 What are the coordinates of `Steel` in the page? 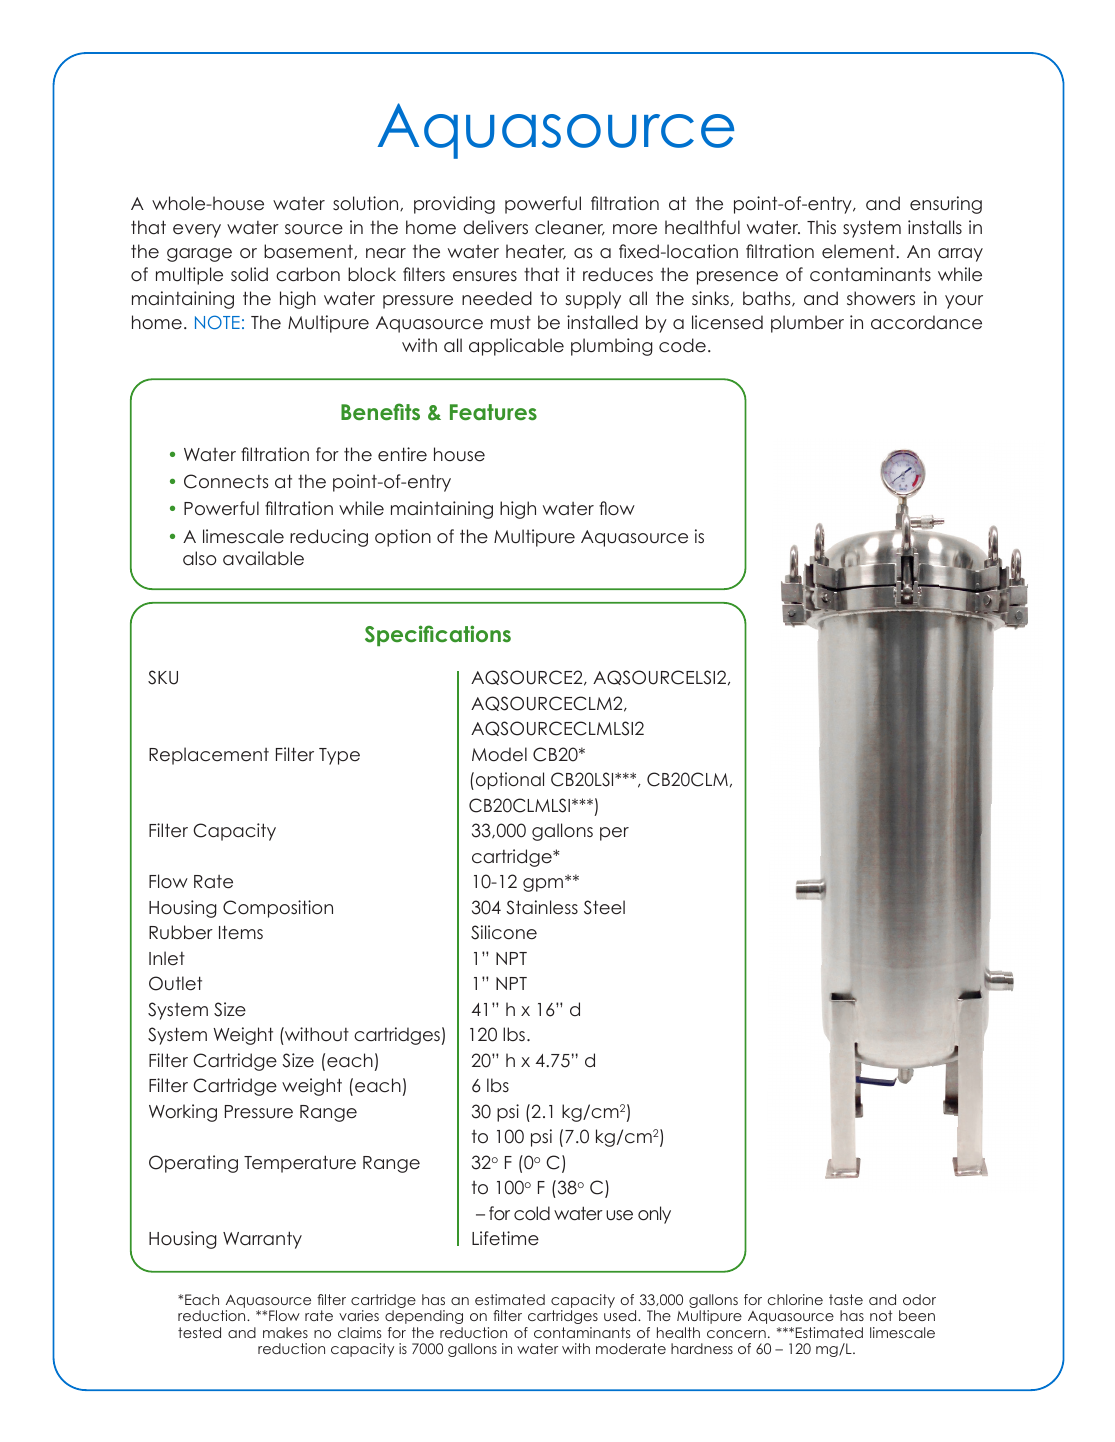 It's located at (604, 907).
